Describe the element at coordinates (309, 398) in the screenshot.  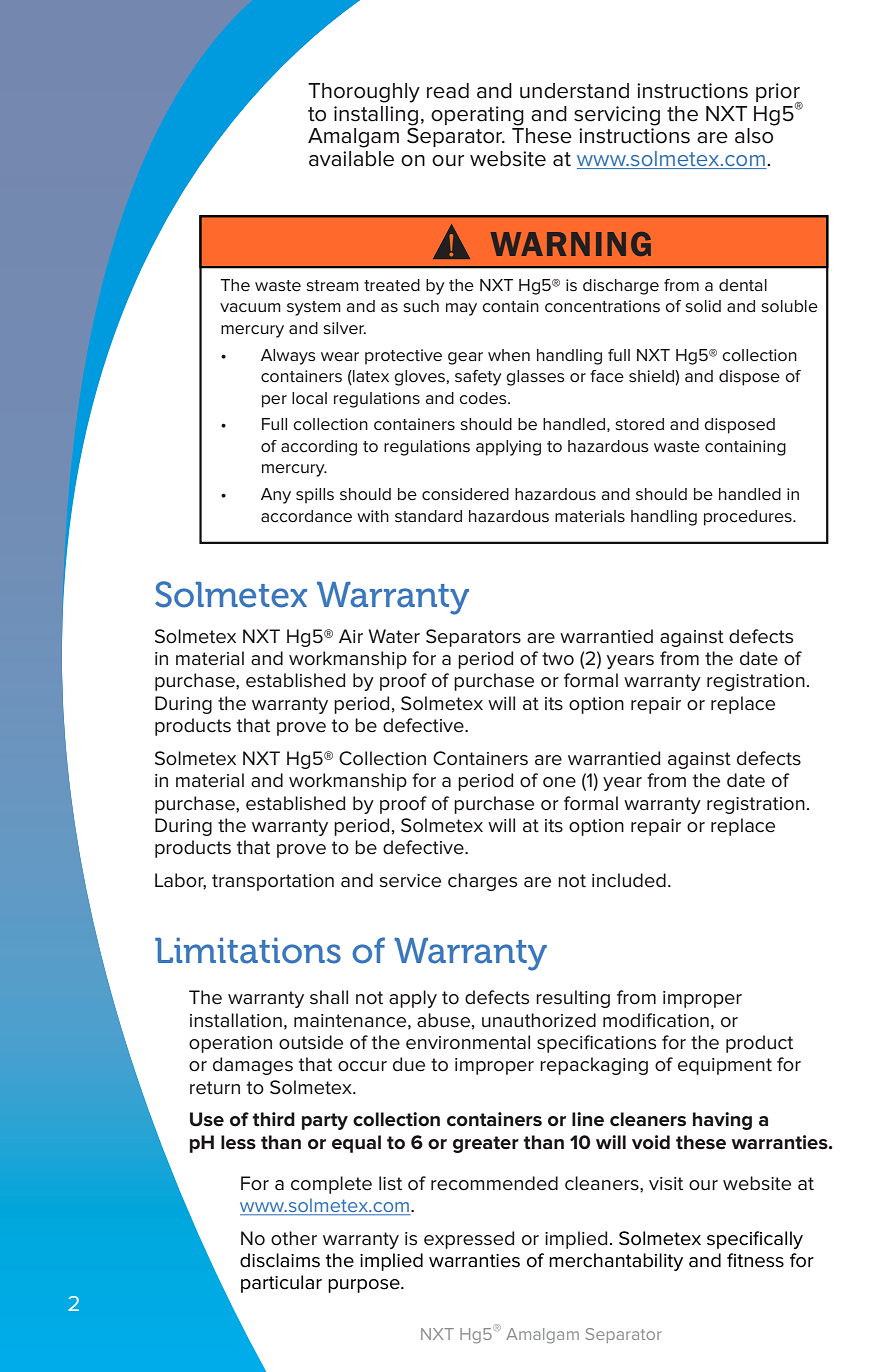
I see `local` at that location.
